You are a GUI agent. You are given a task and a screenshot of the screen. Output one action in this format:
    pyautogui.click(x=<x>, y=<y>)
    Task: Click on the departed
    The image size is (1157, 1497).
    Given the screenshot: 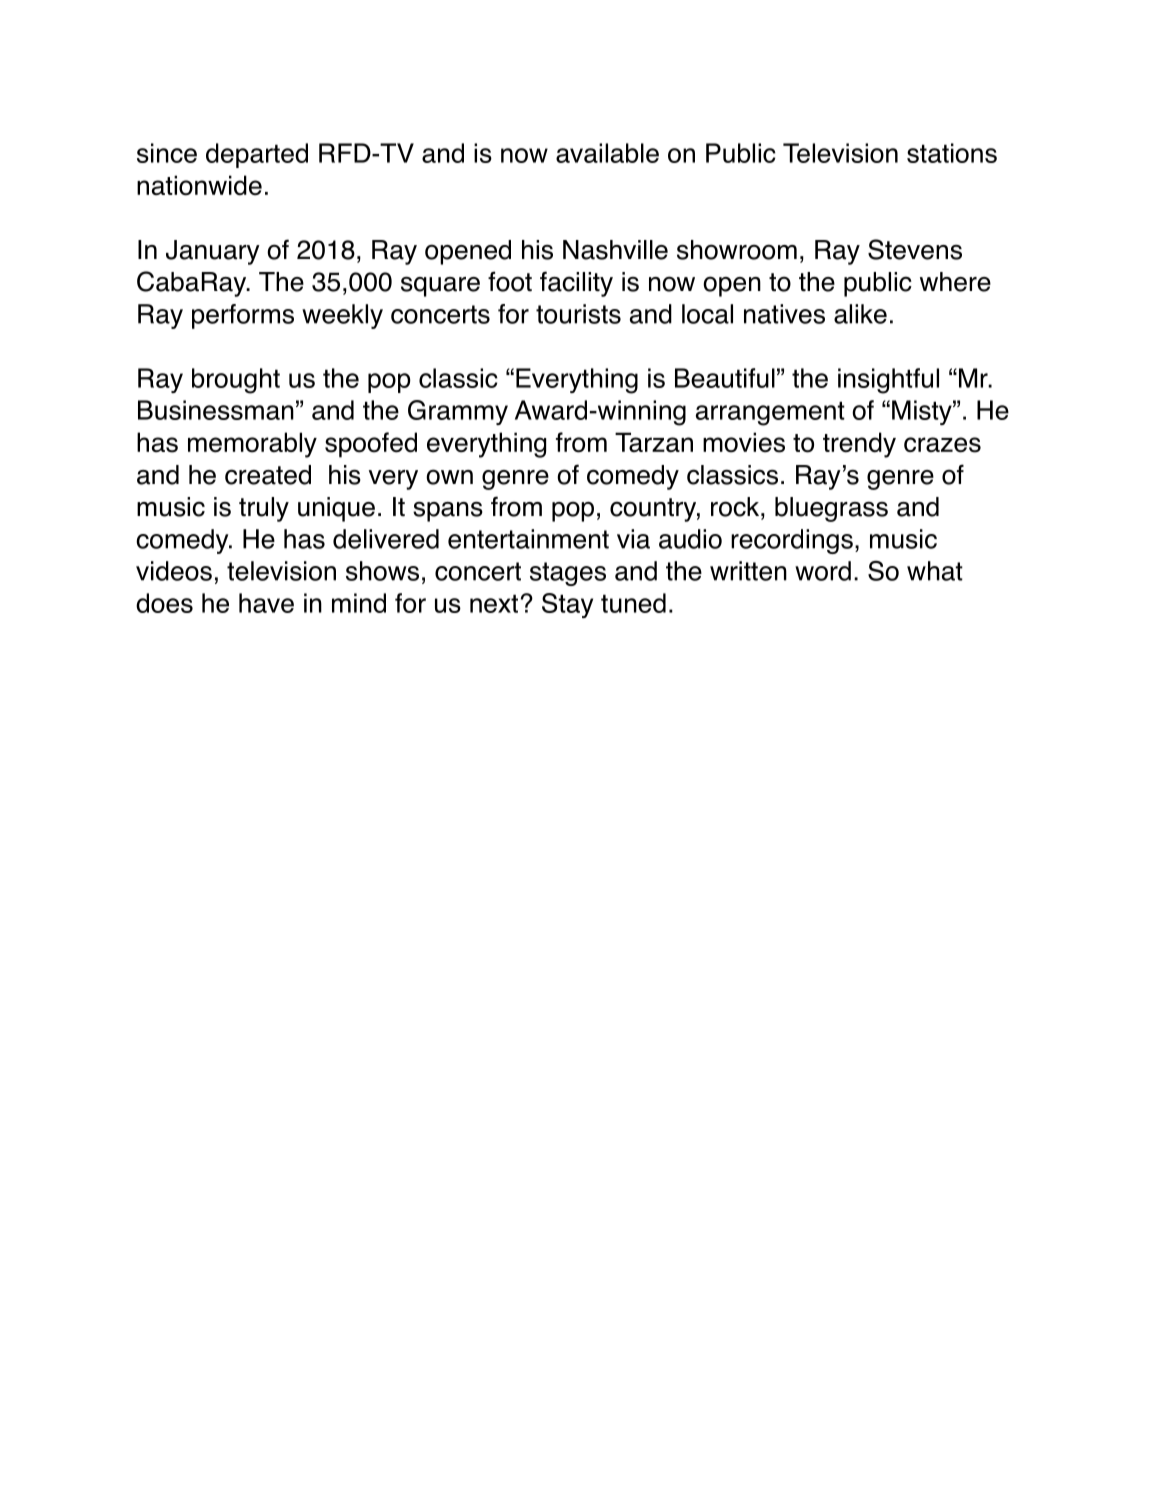 What is the action you would take?
    pyautogui.click(x=257, y=155)
